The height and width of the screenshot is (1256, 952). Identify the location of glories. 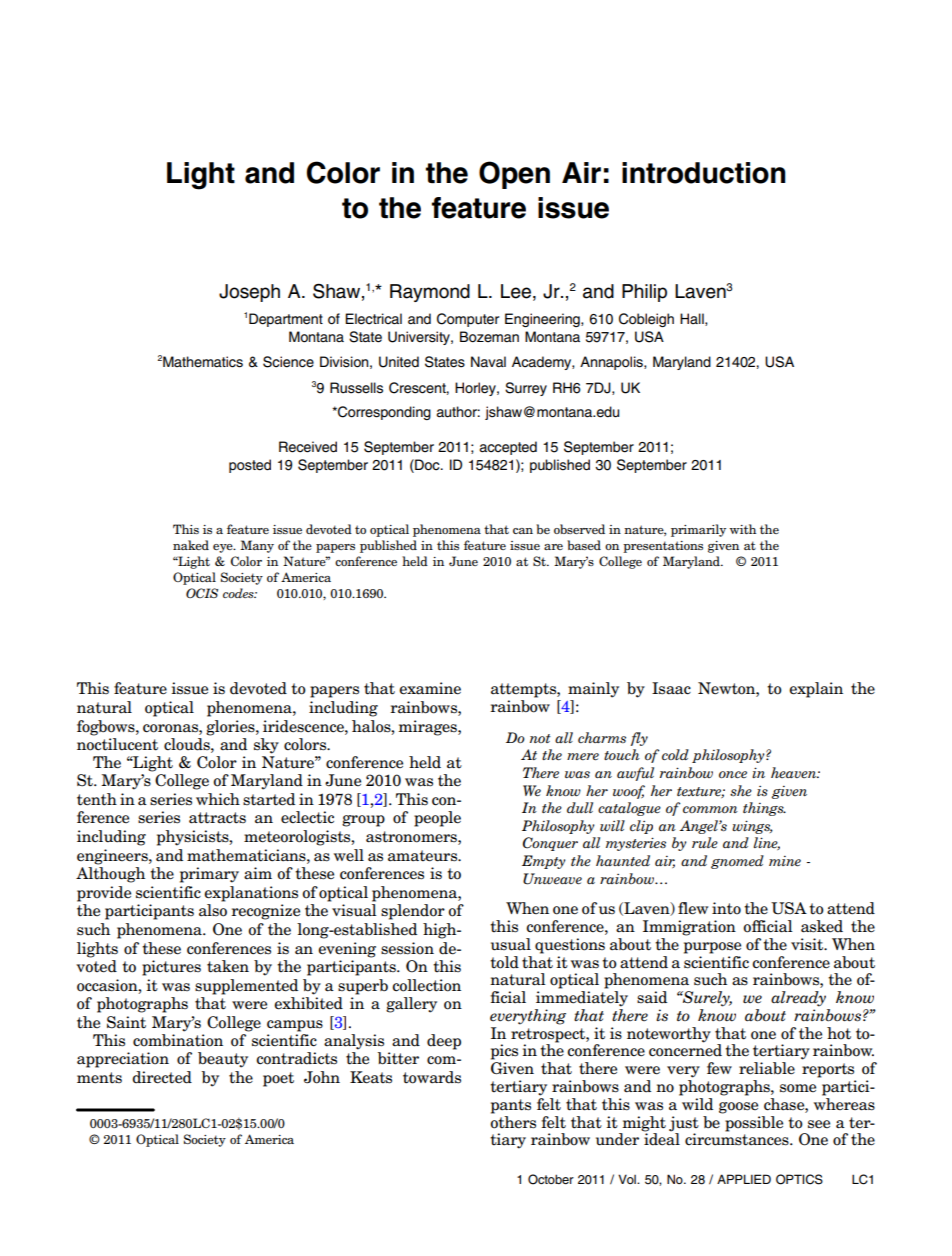
(231, 728).
